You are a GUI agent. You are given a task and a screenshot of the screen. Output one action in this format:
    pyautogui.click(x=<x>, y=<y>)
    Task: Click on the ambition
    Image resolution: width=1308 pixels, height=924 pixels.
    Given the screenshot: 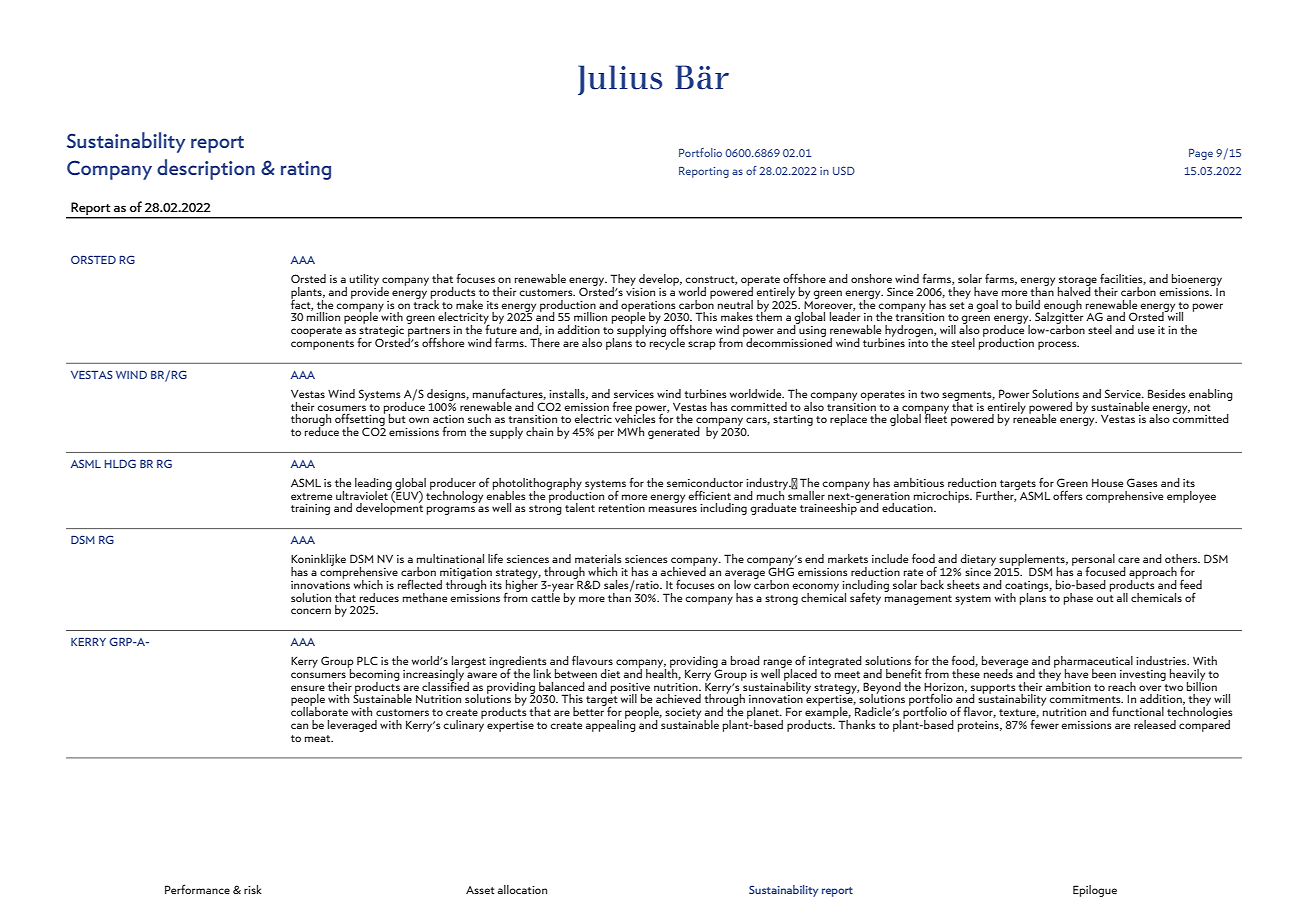 What is the action you would take?
    pyautogui.click(x=1068, y=685)
